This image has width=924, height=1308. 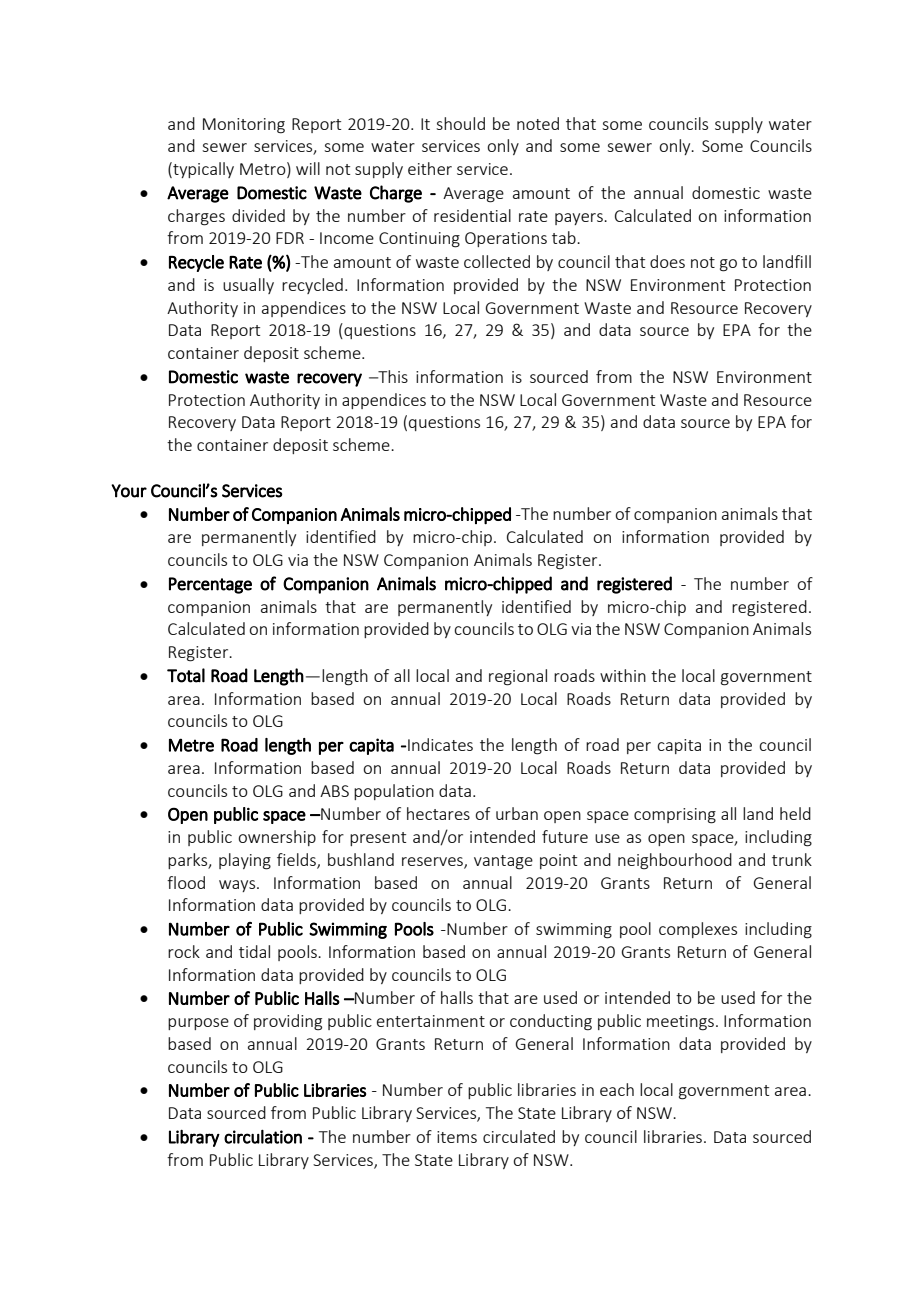 What do you see at coordinates (675, 816) in the image?
I see `comprising` at bounding box center [675, 816].
